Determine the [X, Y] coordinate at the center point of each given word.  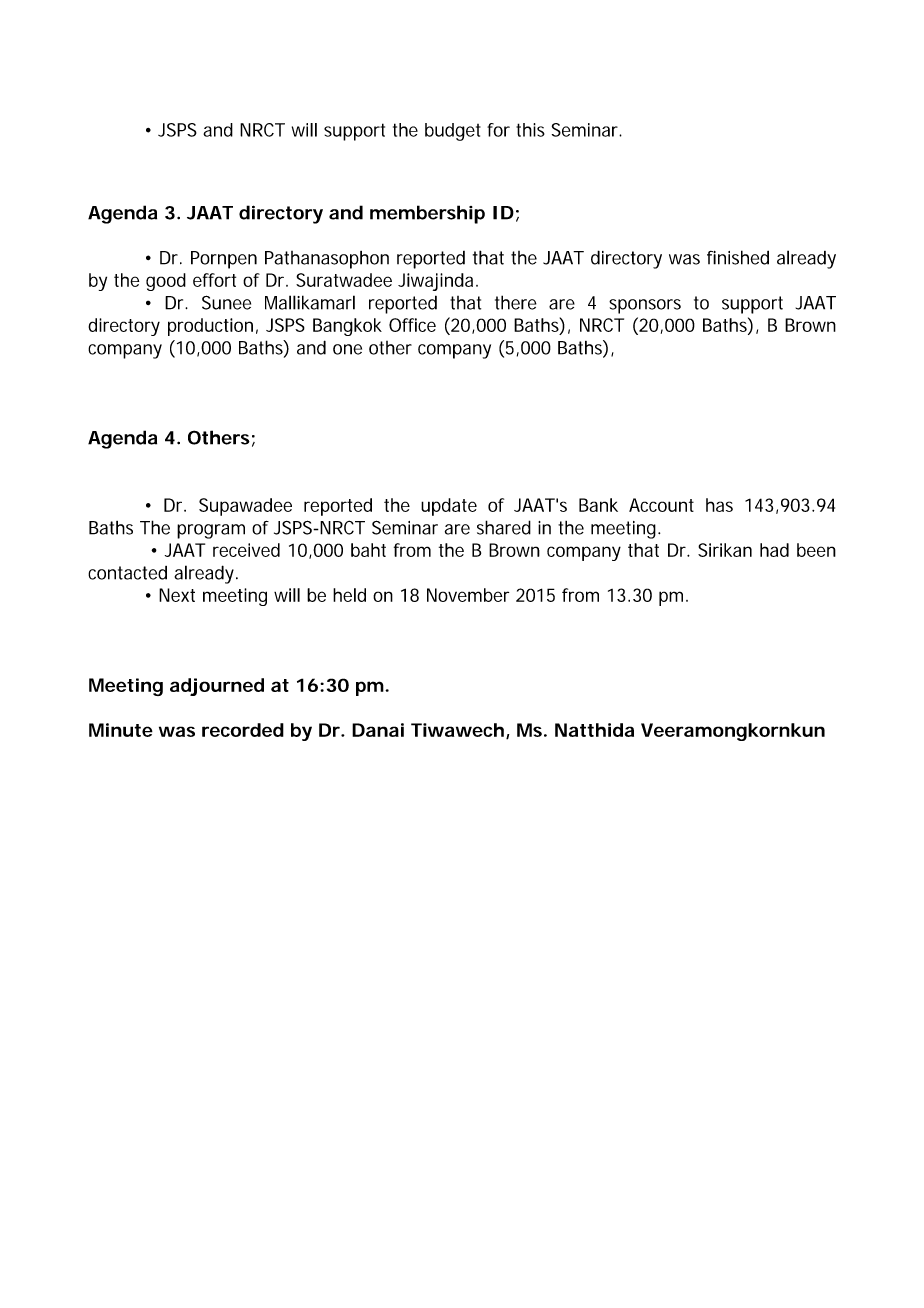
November [468, 595]
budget [453, 132]
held [349, 595]
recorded [243, 730]
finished [738, 257]
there [516, 302]
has [719, 505]
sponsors [645, 306]
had [774, 550]
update [449, 507]
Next [177, 595]
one [347, 349]
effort [214, 280]
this [530, 130]
